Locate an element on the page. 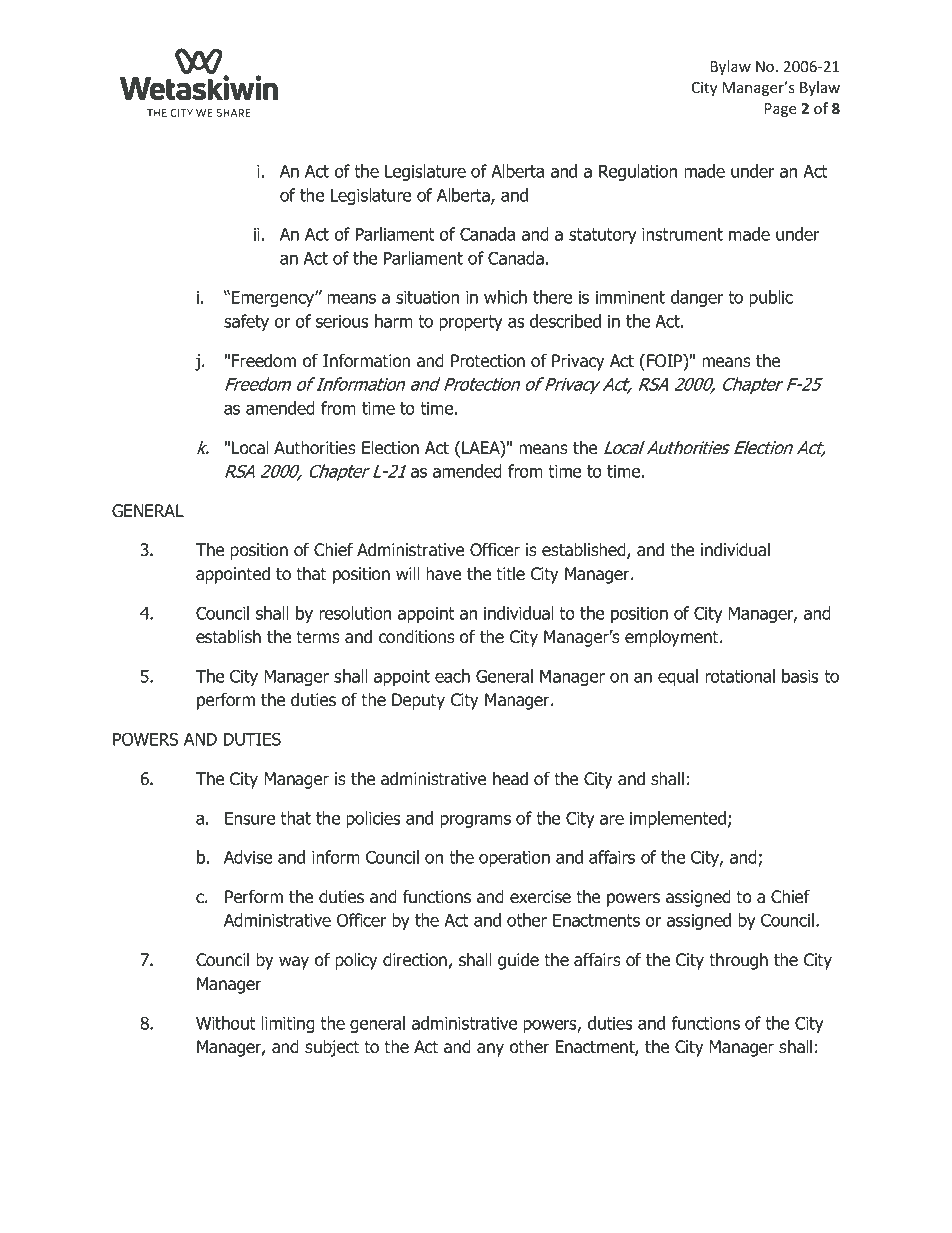 The image size is (952, 1233). employment is located at coordinates (673, 638).
